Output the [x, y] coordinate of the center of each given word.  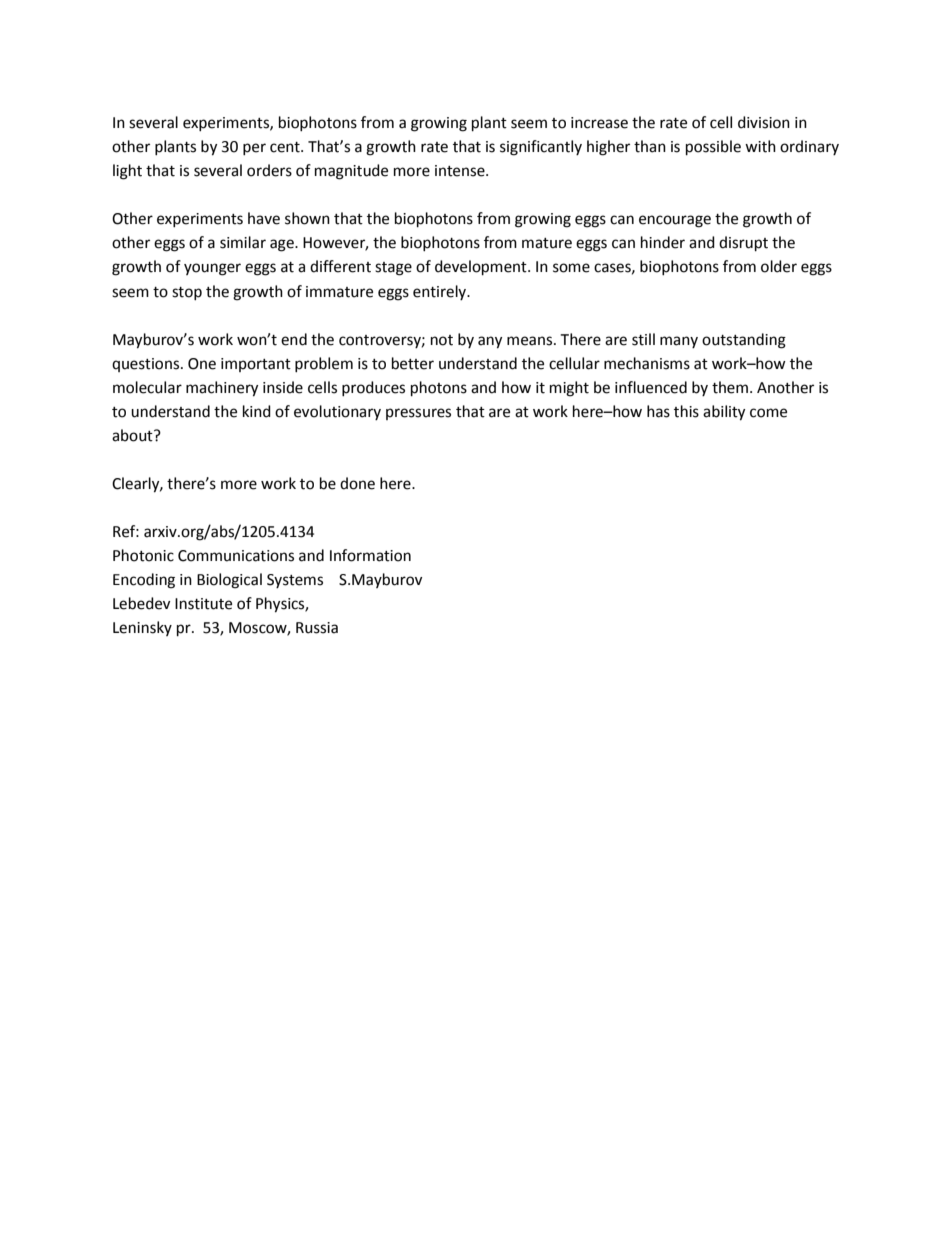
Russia [317, 628]
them [730, 387]
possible [713, 148]
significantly [541, 148]
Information [370, 555]
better [413, 363]
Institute [203, 604]
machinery [222, 389]
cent [286, 147]
